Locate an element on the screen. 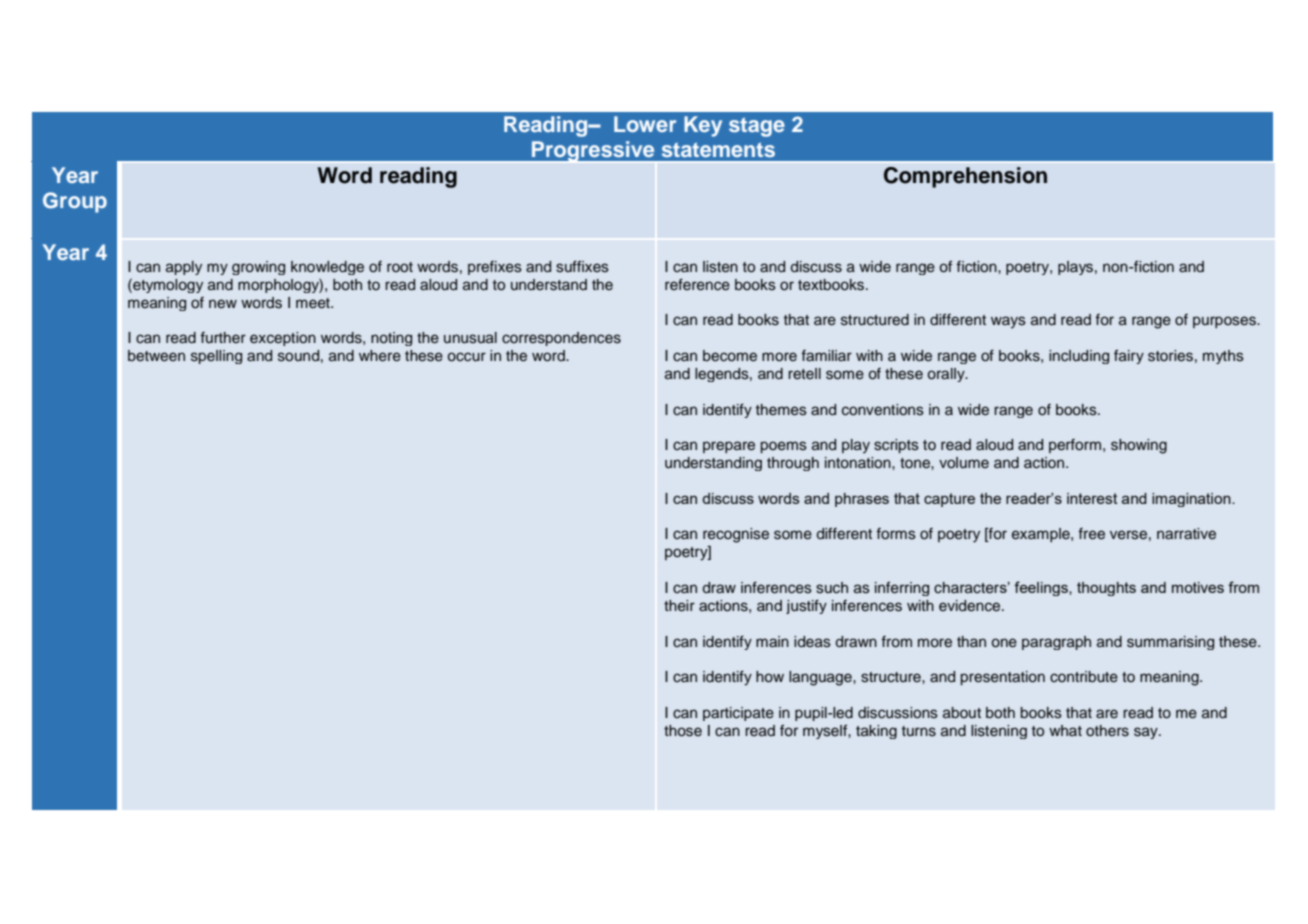  participate is located at coordinates (738, 714).
